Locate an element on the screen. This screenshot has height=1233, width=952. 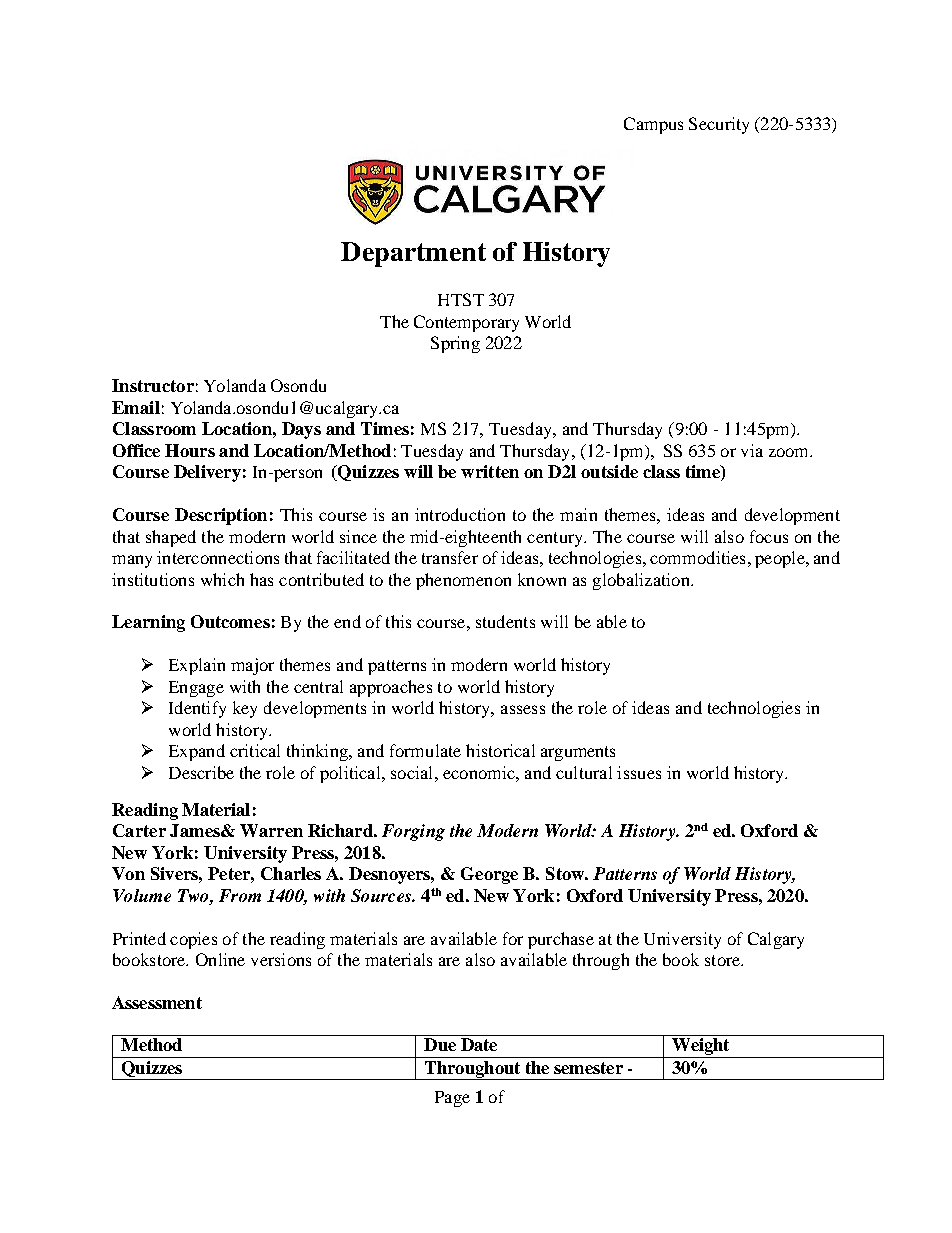
phenomenon is located at coordinates (463, 581).
